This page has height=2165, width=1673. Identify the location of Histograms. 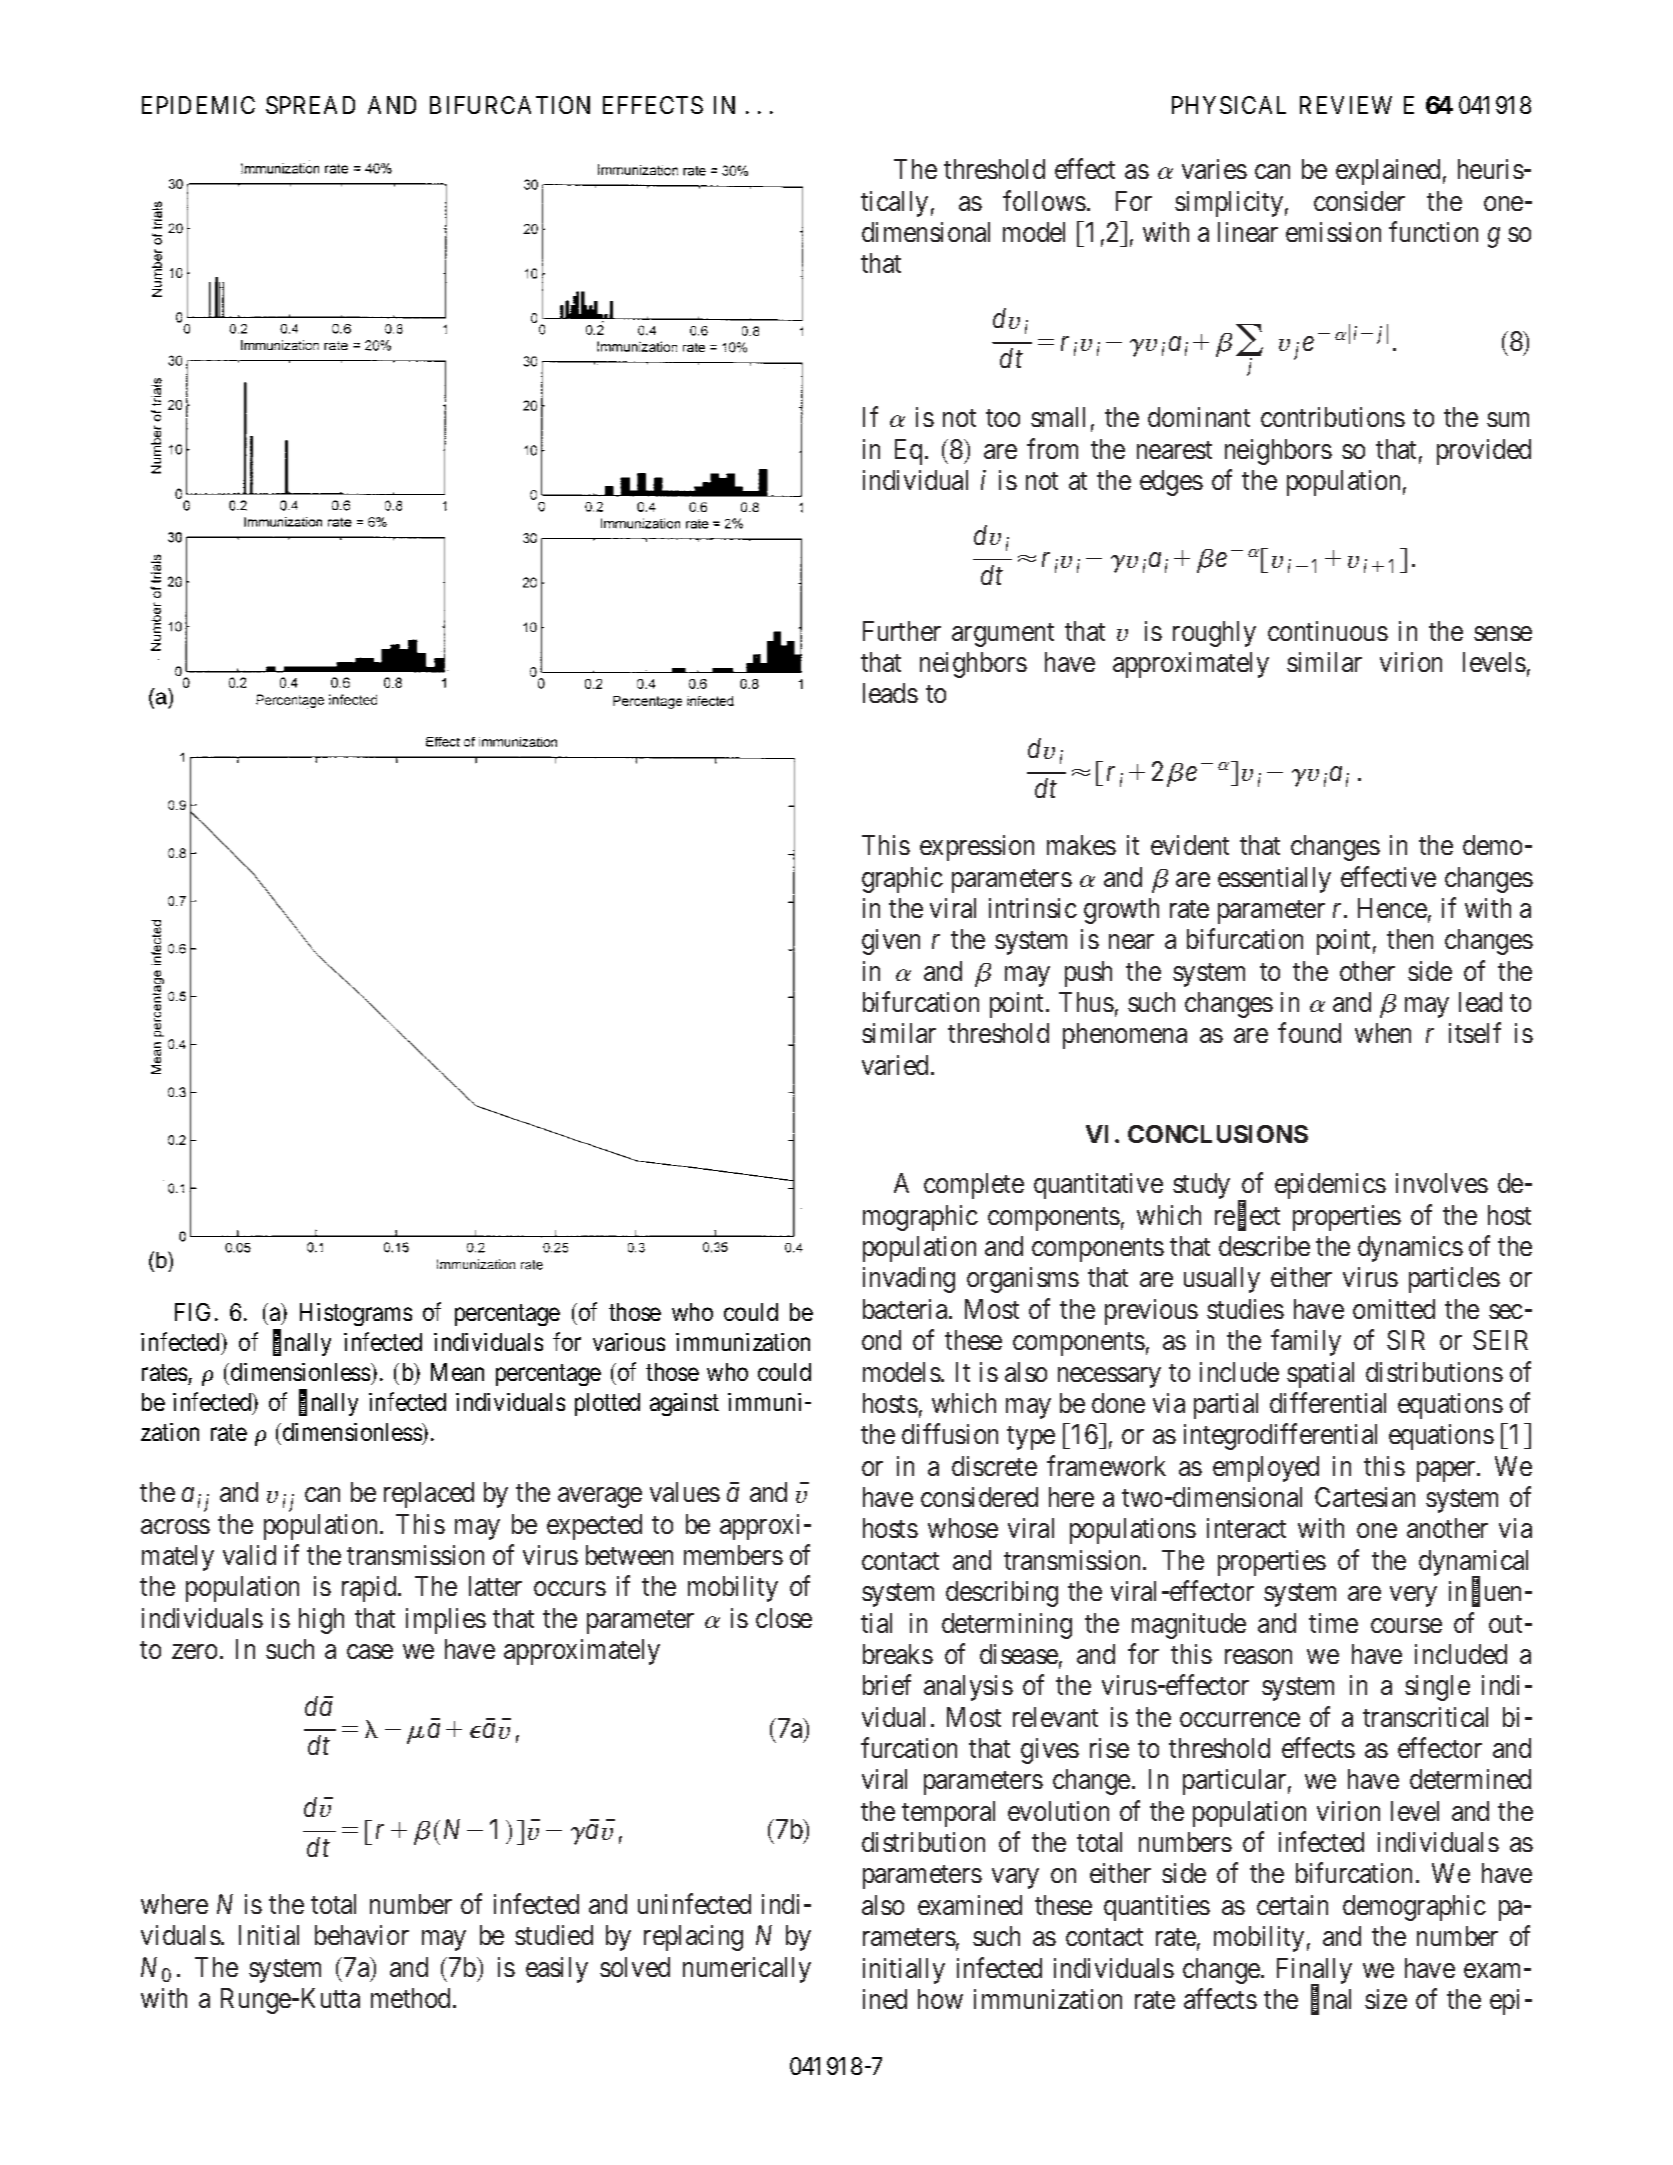
(356, 1314).
